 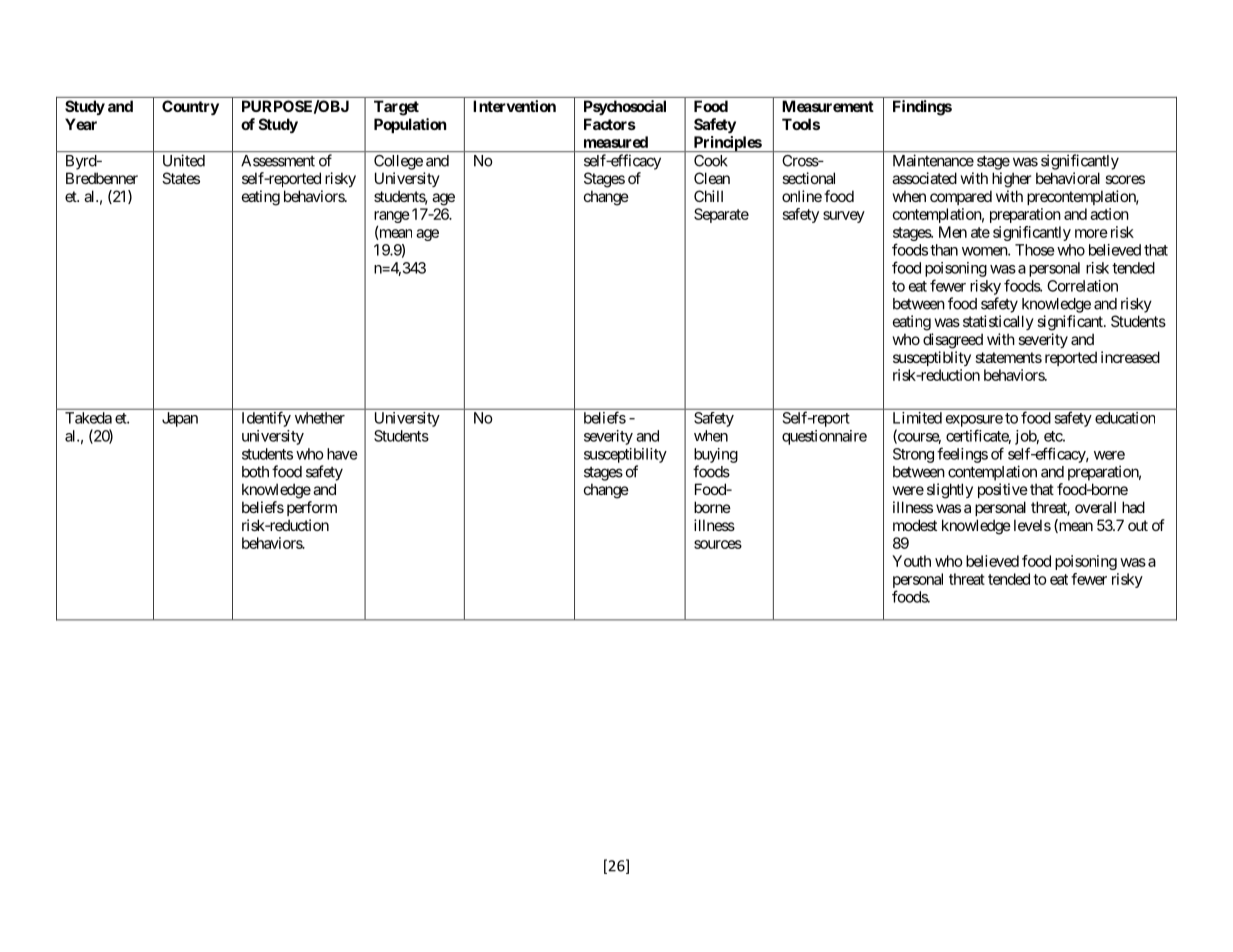 What do you see at coordinates (190, 107) in the screenshot?
I see `Country` at bounding box center [190, 107].
